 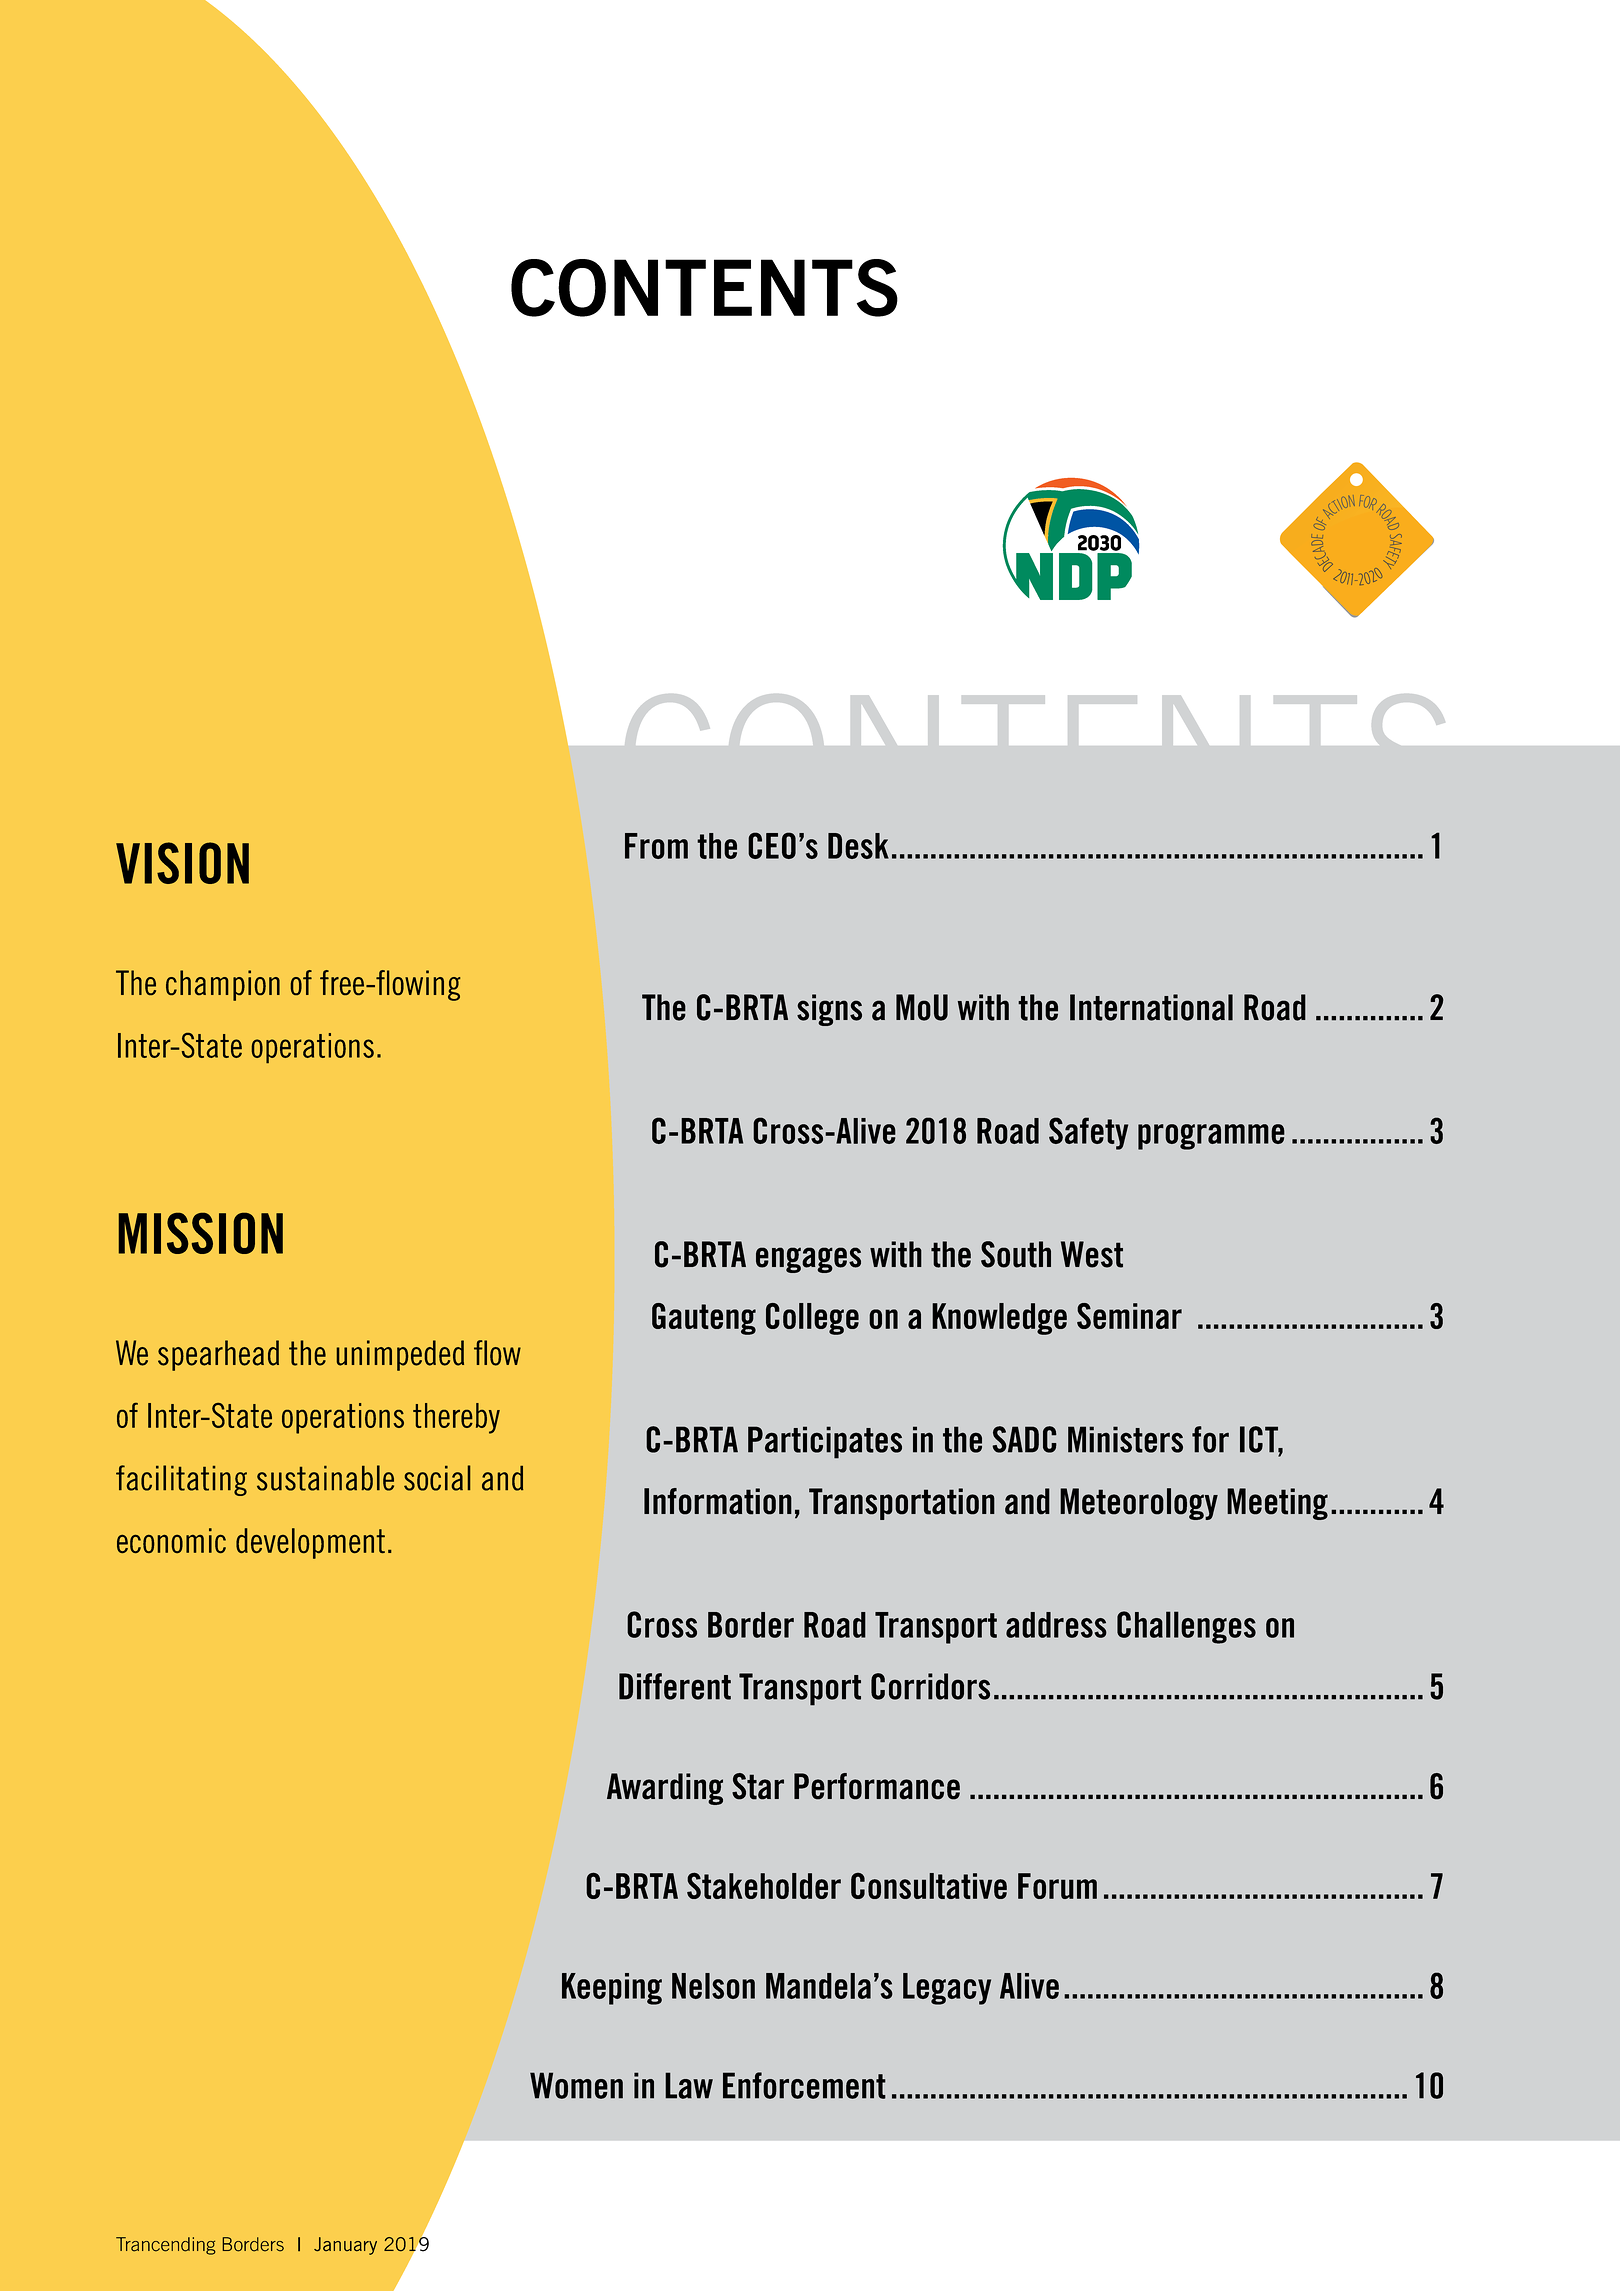 I want to click on From, so click(x=656, y=846).
